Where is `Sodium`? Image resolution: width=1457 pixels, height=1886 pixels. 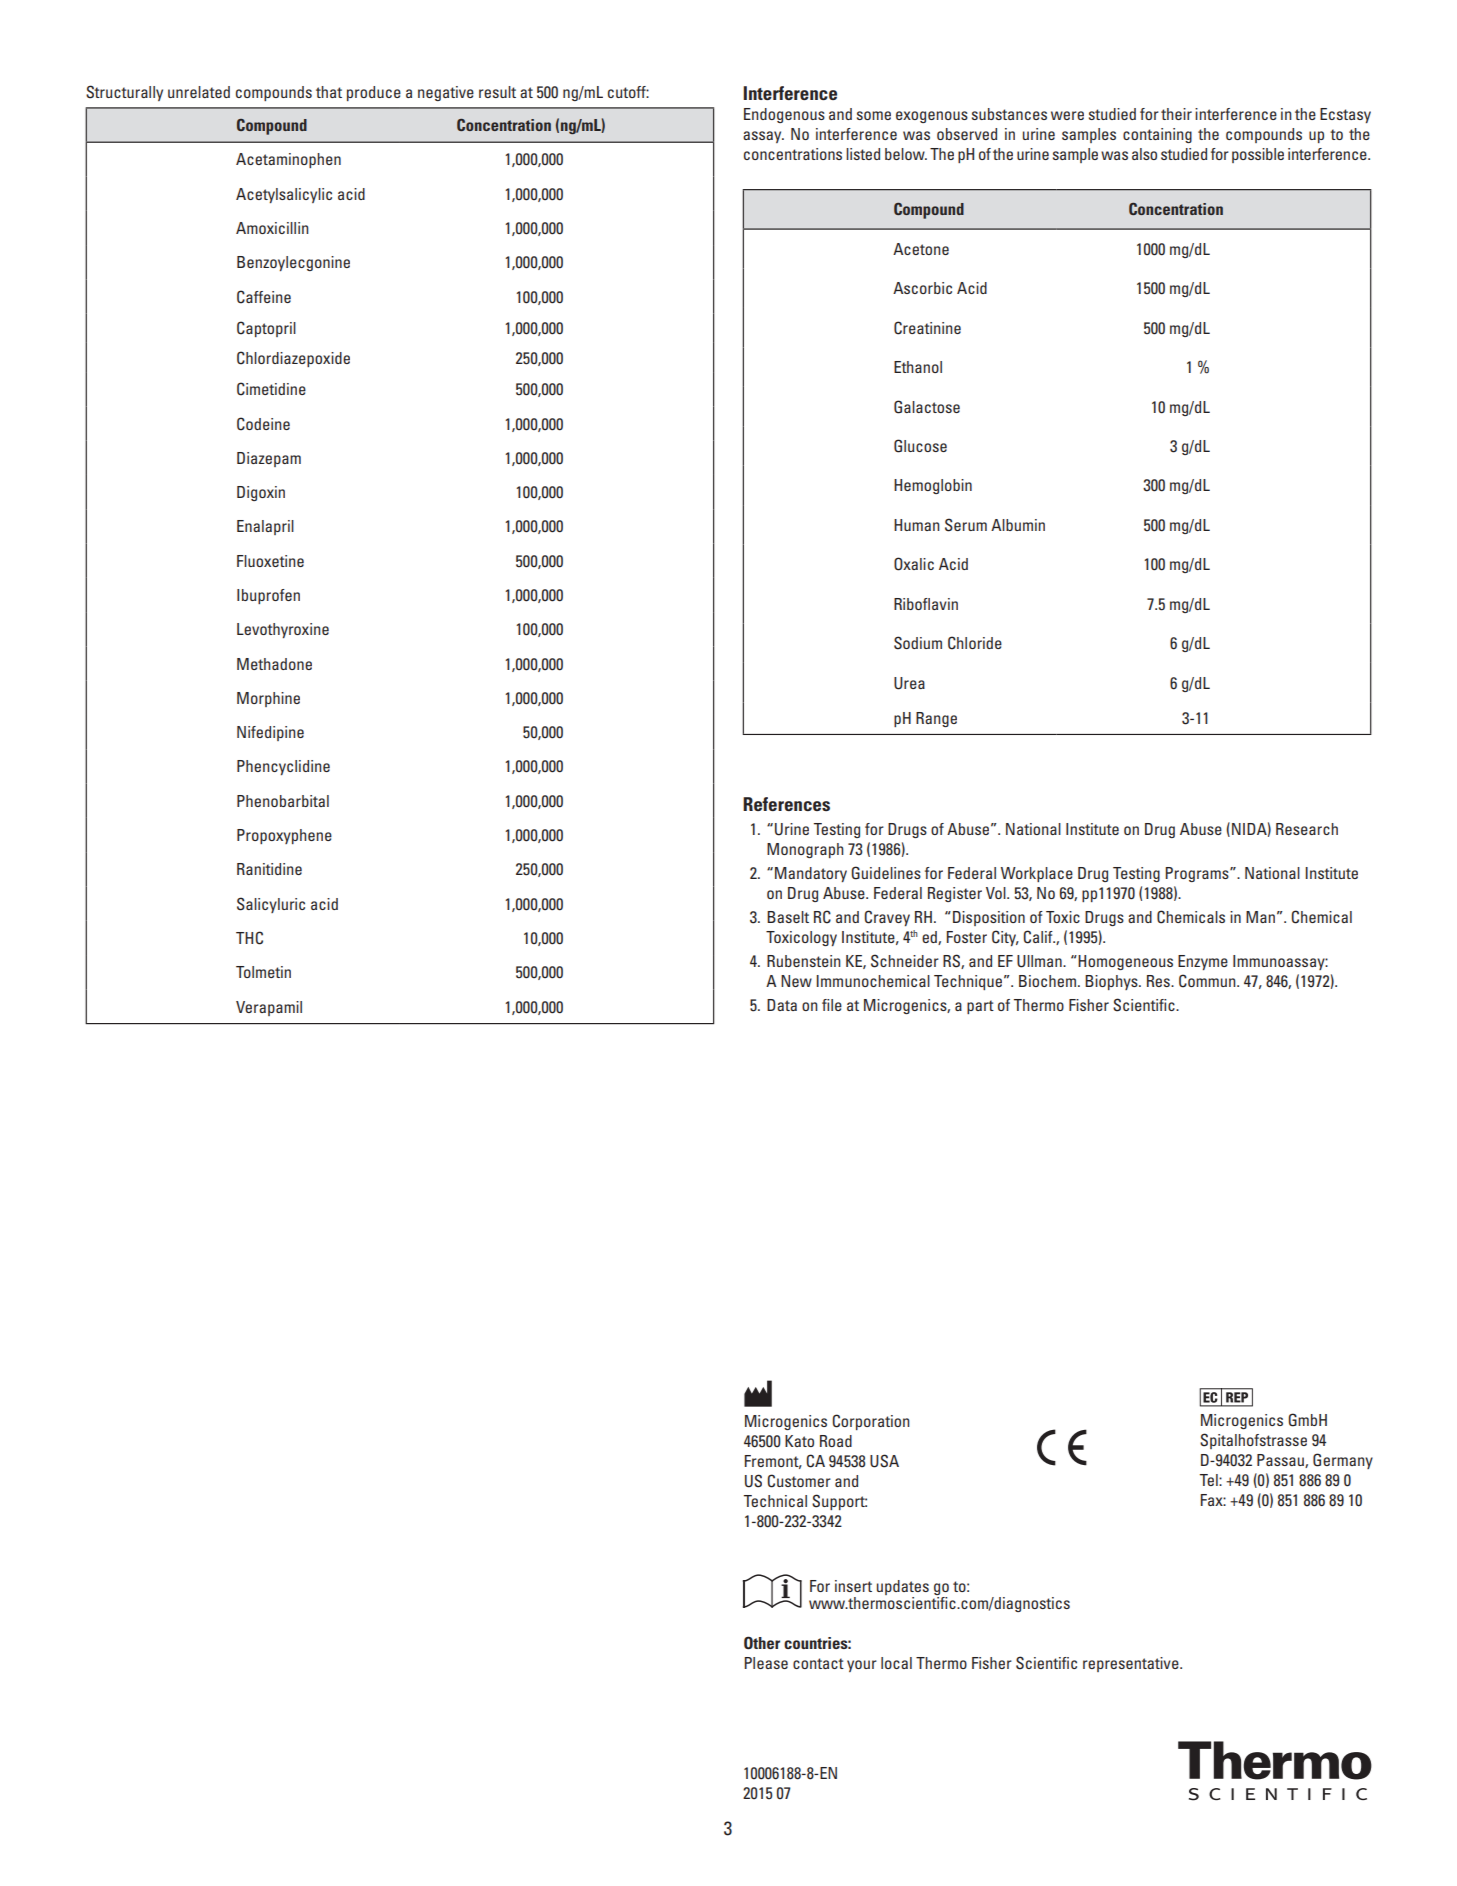 Sodium is located at coordinates (918, 643).
